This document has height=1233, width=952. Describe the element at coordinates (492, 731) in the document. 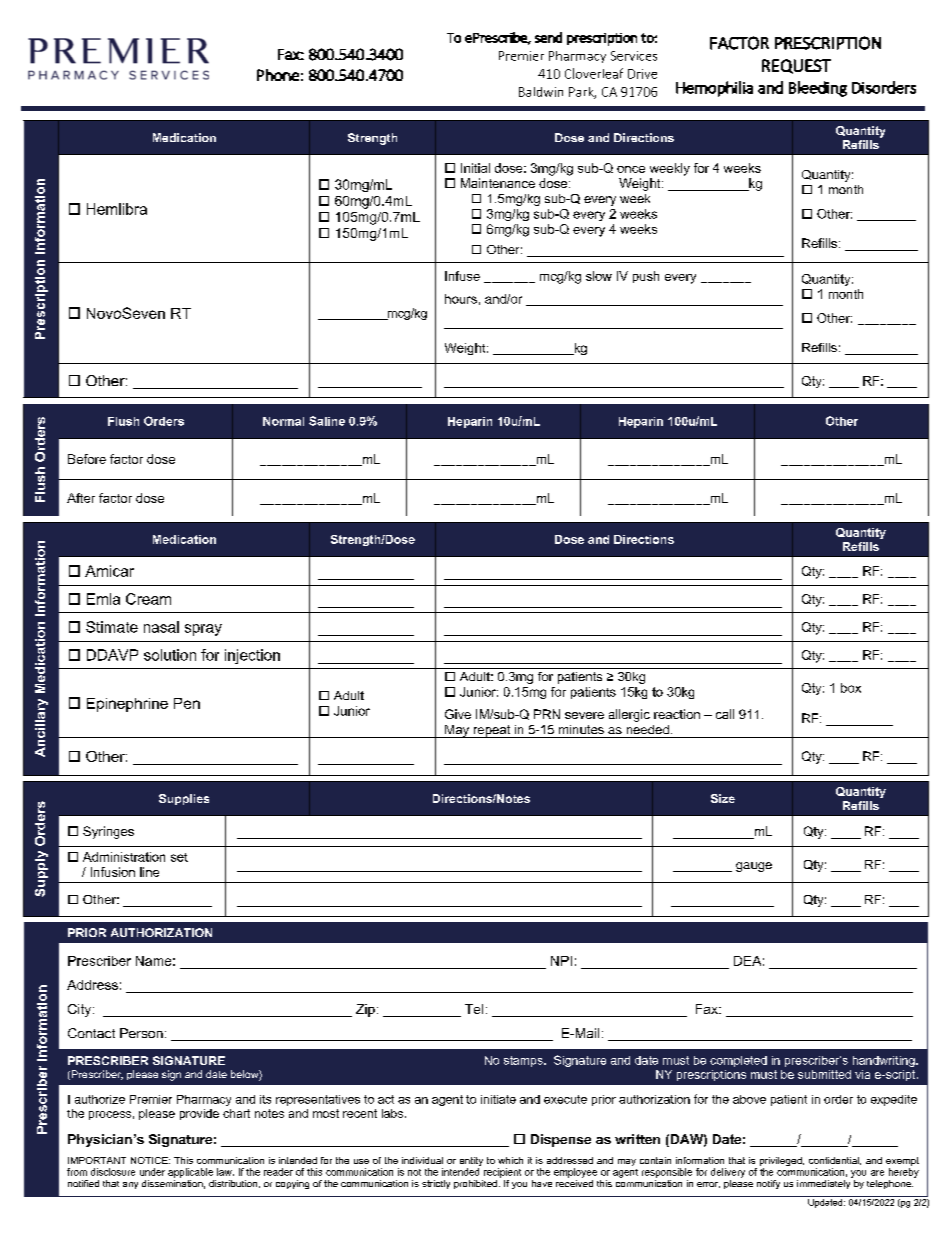

I see `repeat` at that location.
